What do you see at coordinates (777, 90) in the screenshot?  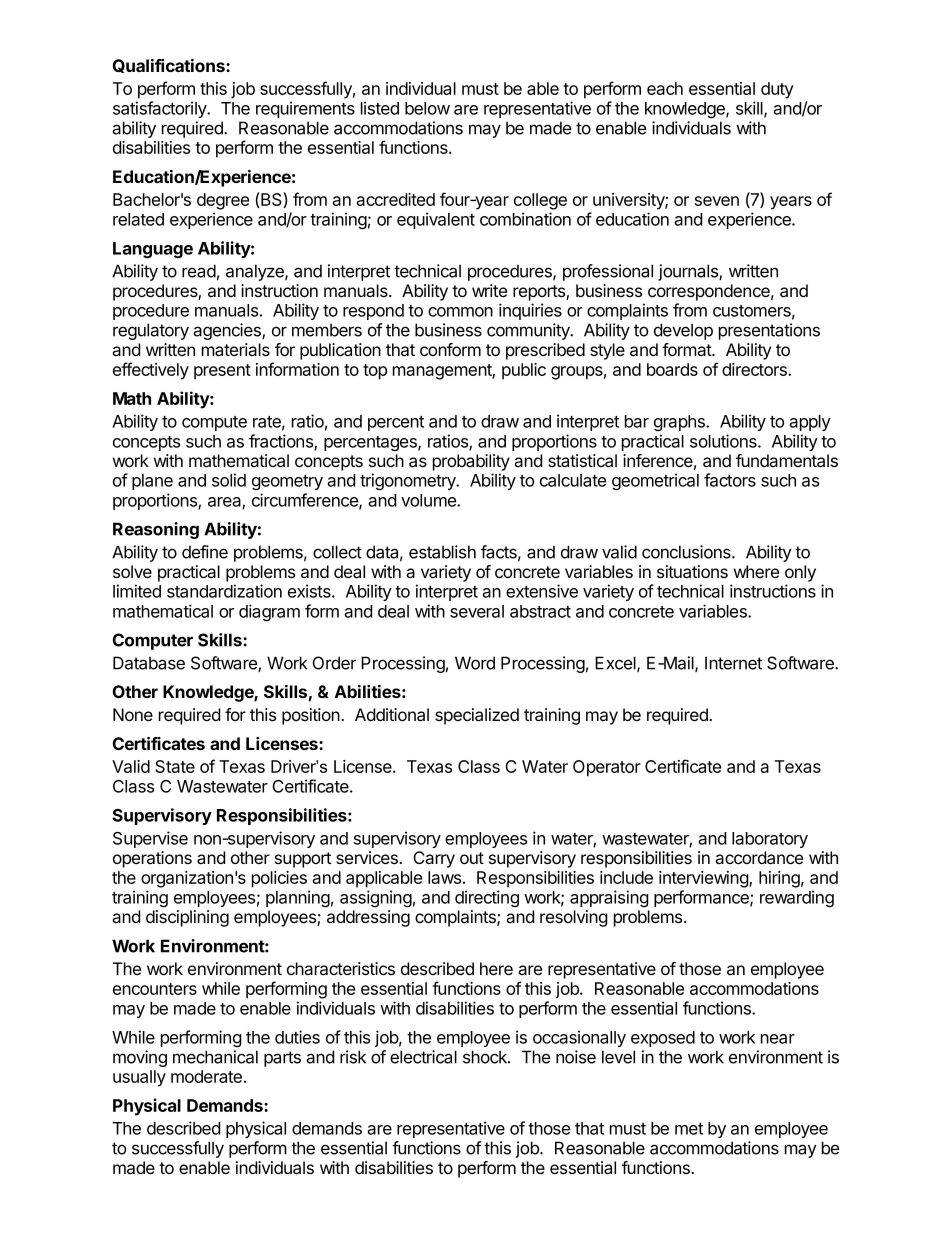 I see `duty` at bounding box center [777, 90].
